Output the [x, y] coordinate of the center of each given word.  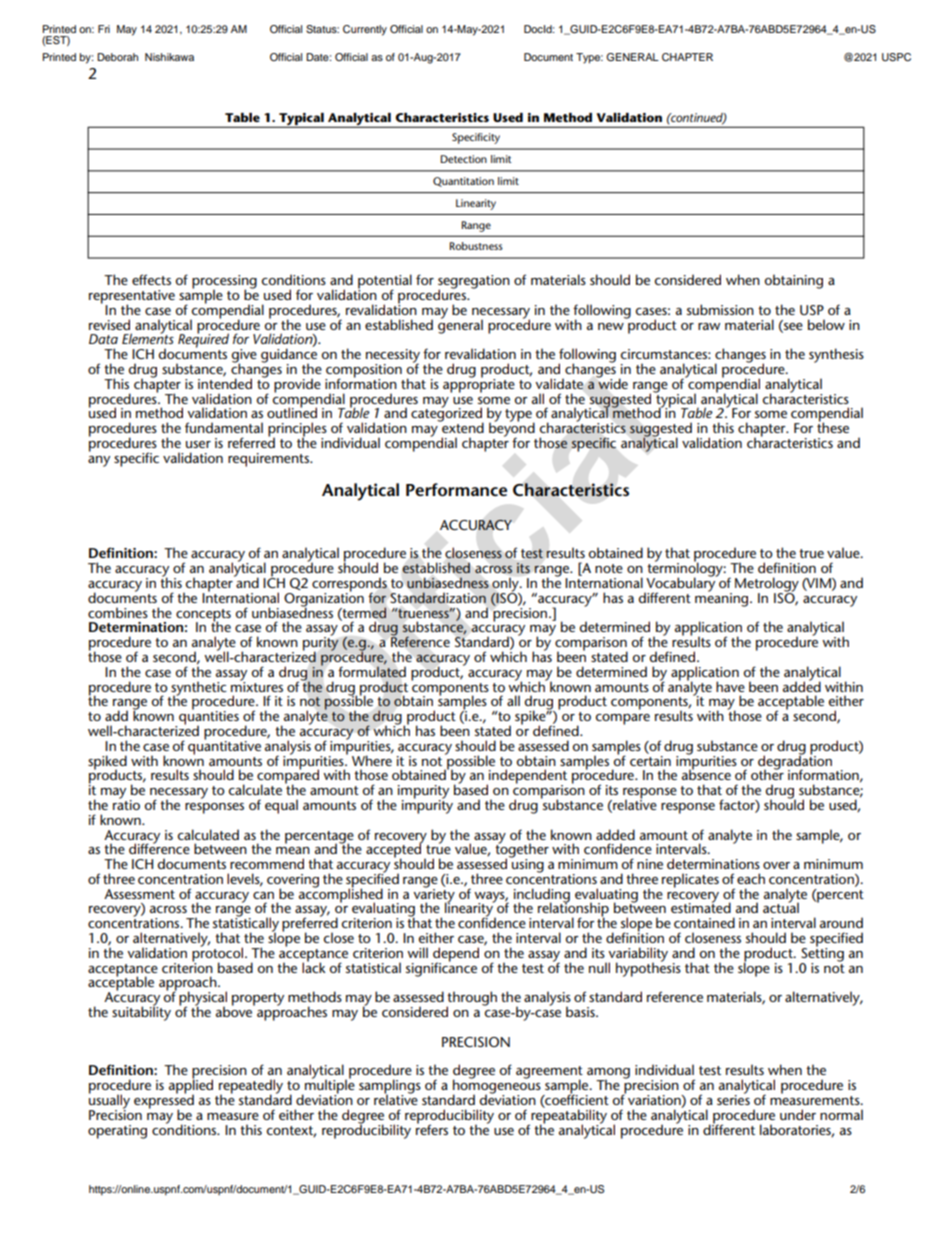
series [733, 1098]
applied [191, 1086]
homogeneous [497, 1086]
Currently [365, 30]
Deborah [117, 57]
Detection [463, 159]
